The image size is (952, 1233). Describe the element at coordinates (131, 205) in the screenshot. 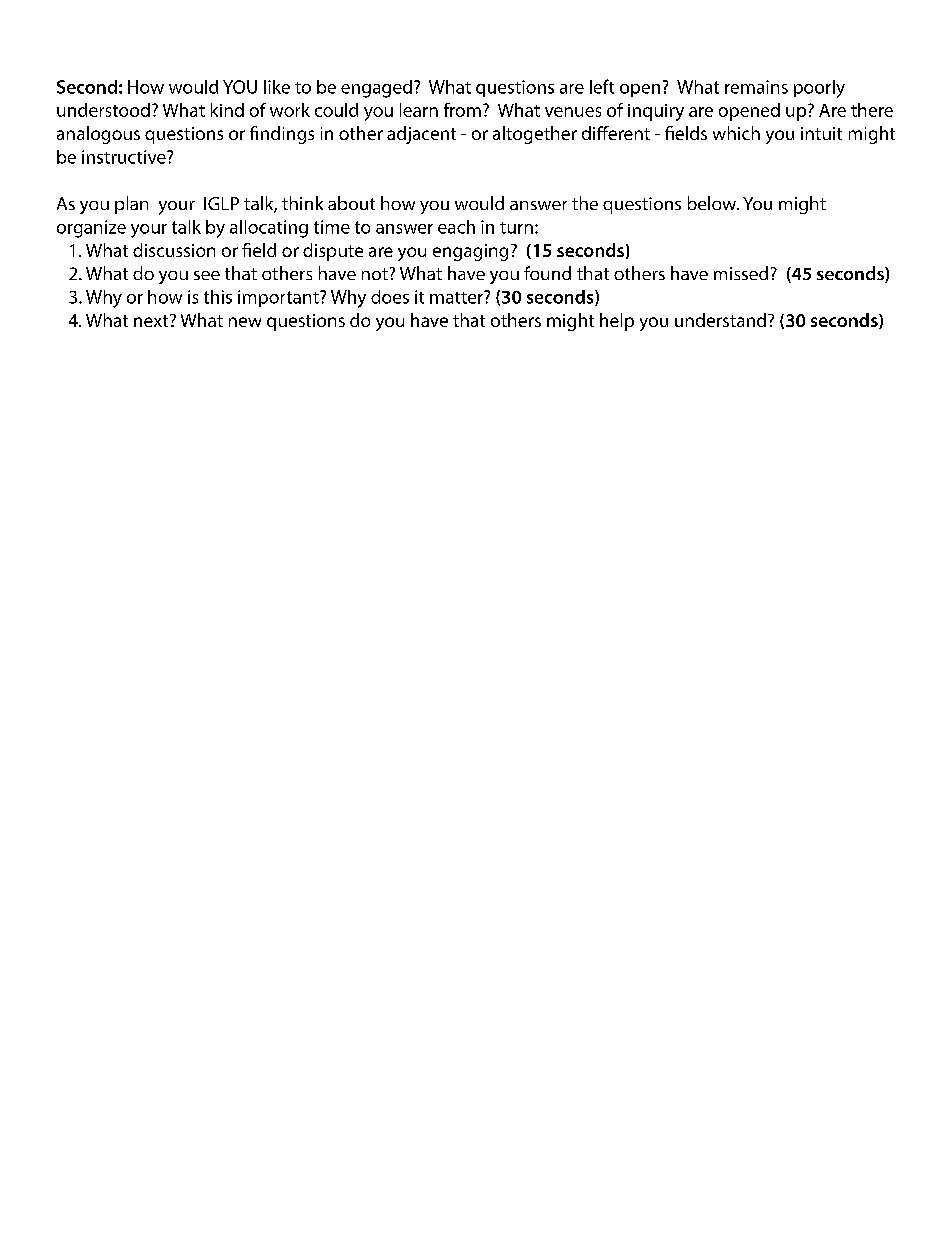

I see `plan` at that location.
